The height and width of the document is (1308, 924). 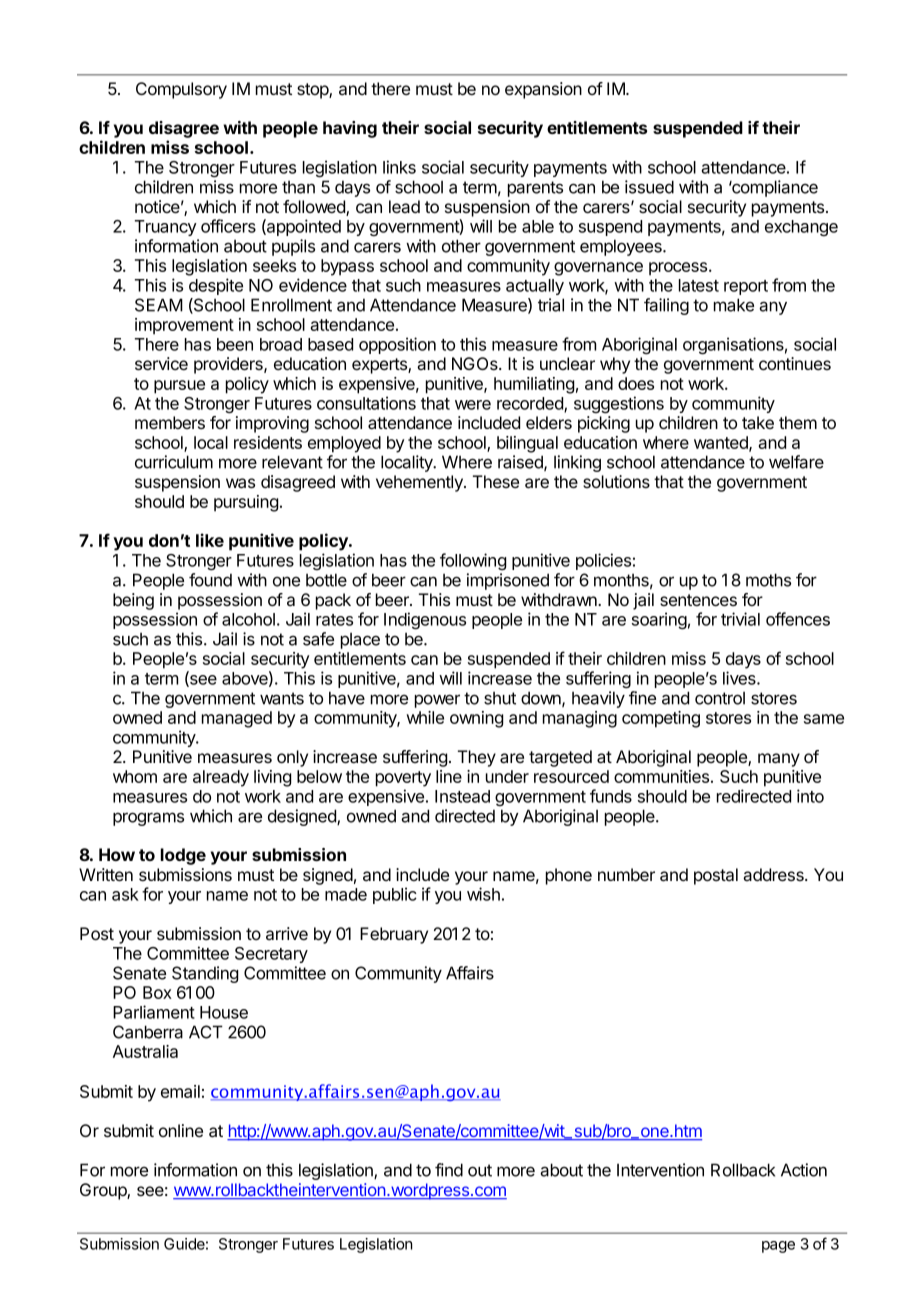 I want to click on email, so click(x=180, y=1091).
